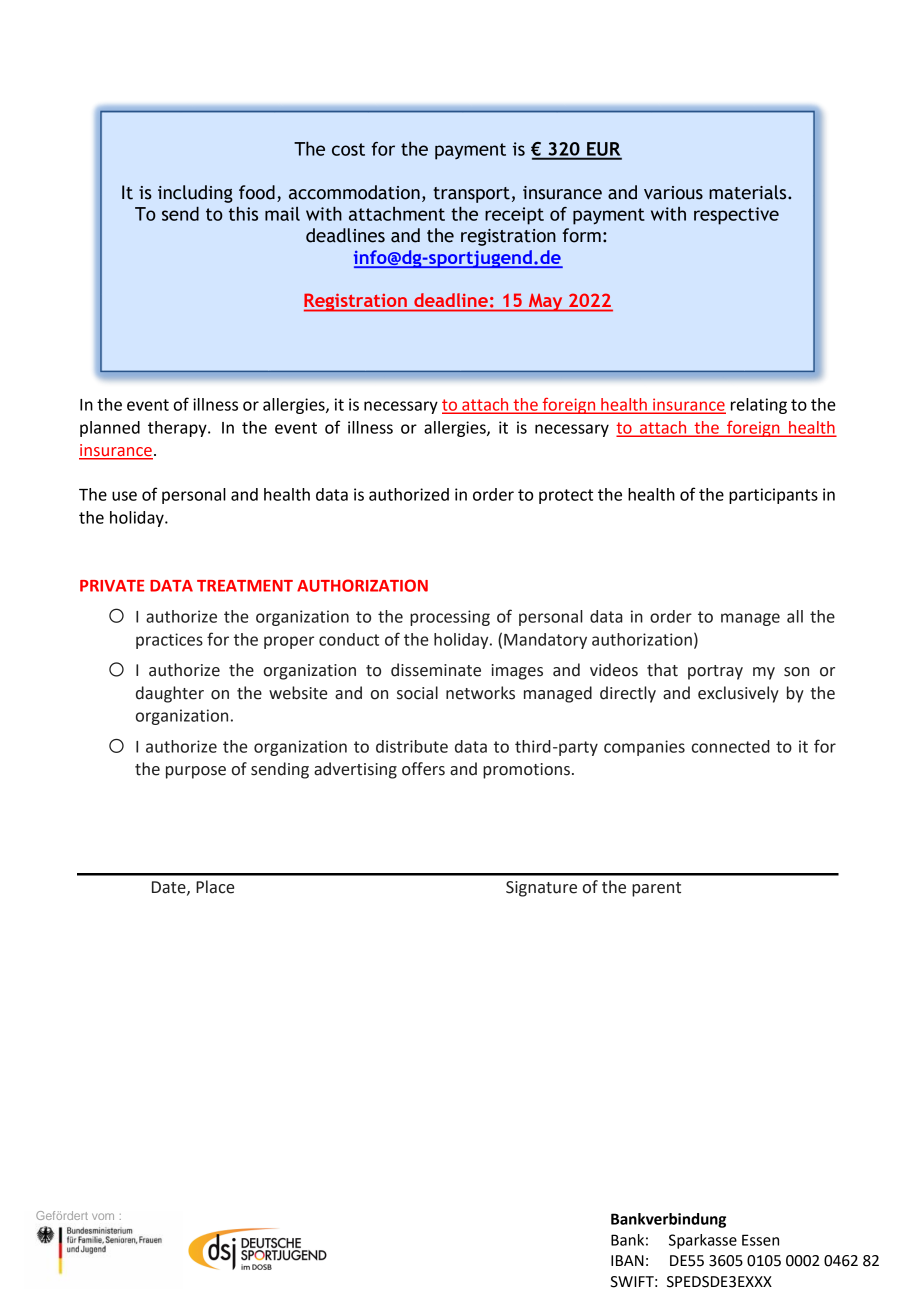 This screenshot has height=1308, width=924. What do you see at coordinates (103, 1216) in the screenshot?
I see `vom` at bounding box center [103, 1216].
